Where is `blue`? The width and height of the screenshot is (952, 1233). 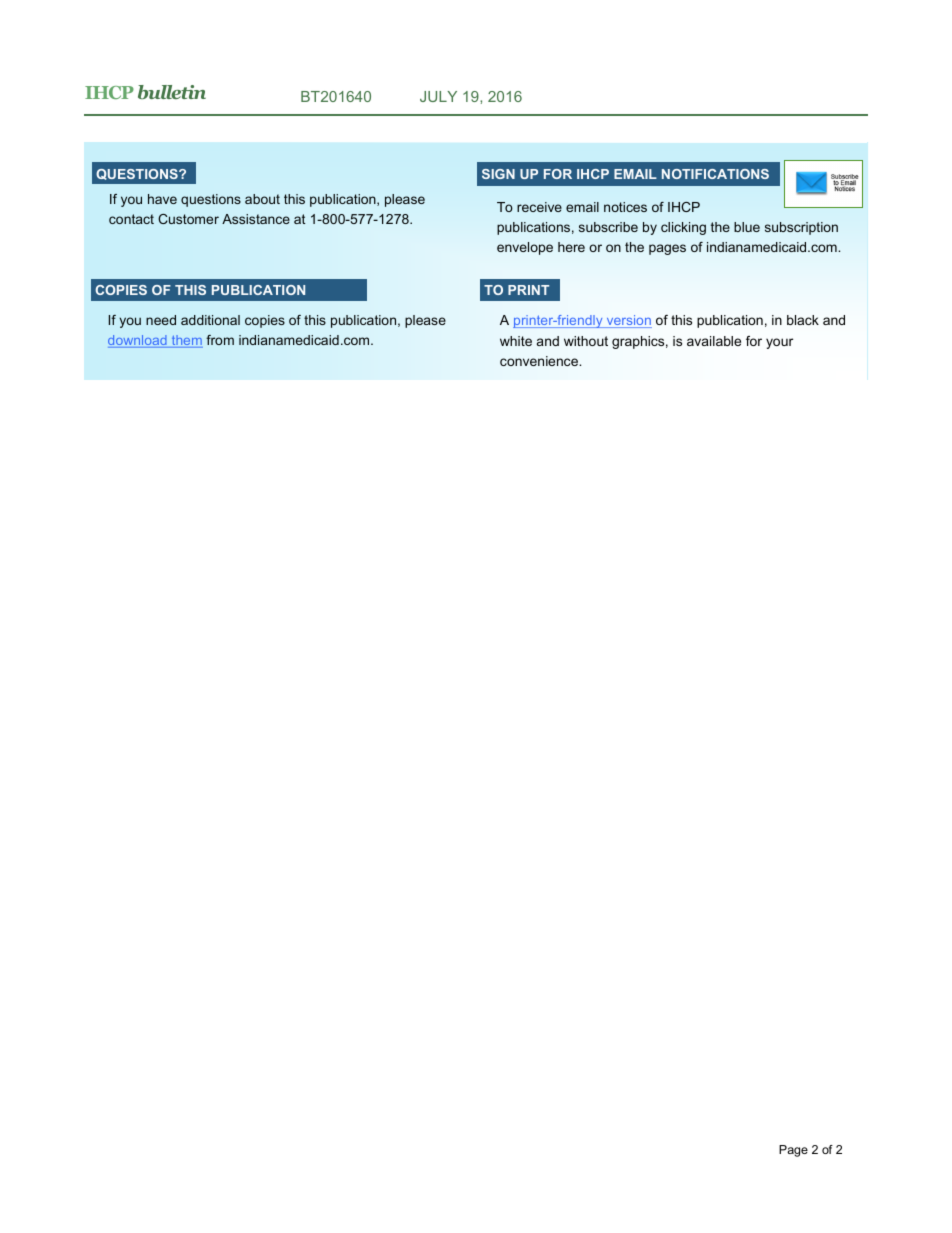 blue is located at coordinates (747, 227).
